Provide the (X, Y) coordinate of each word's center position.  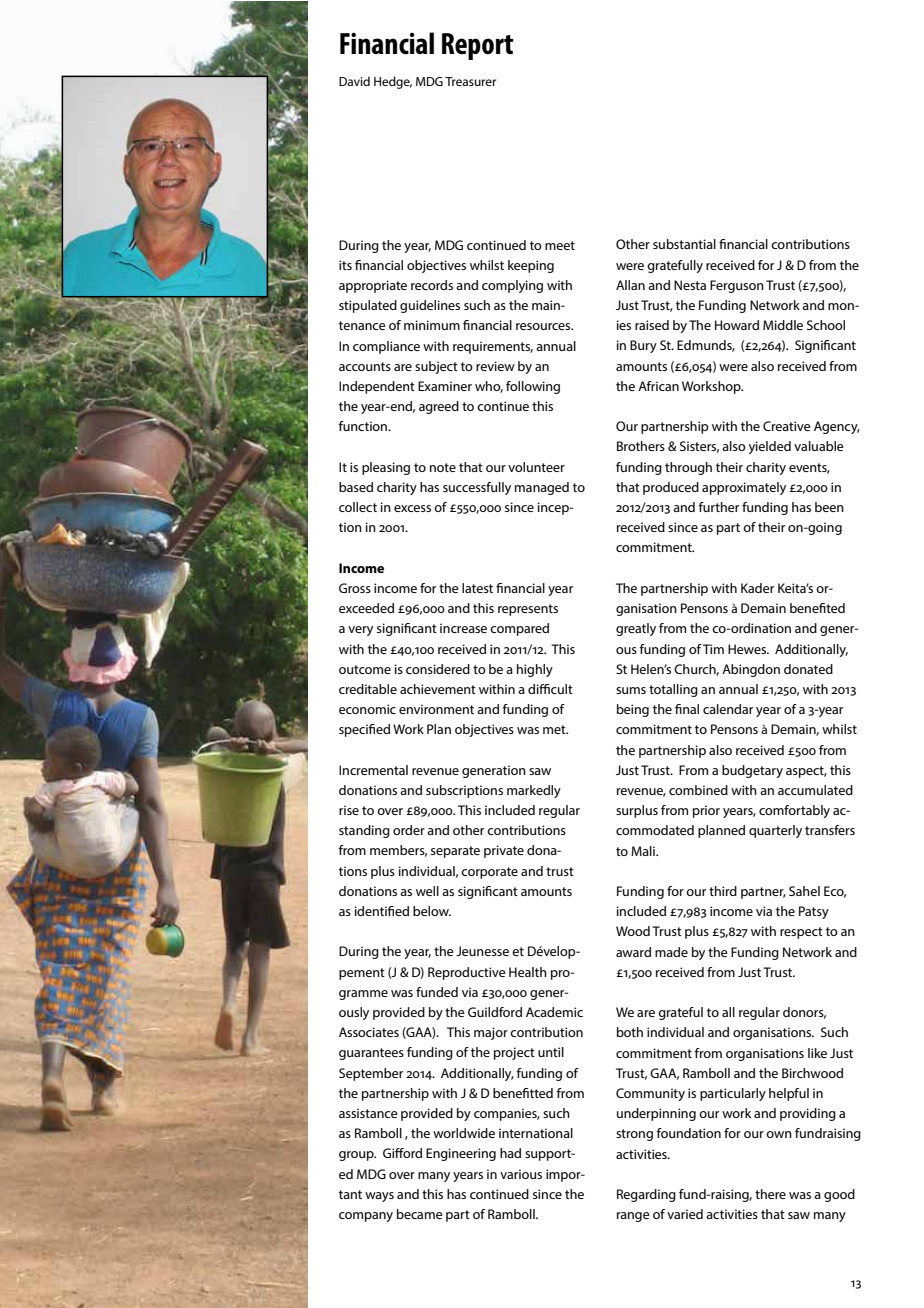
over (402, 1175)
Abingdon (751, 670)
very (360, 631)
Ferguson (737, 286)
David (354, 81)
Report (478, 46)
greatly (636, 629)
